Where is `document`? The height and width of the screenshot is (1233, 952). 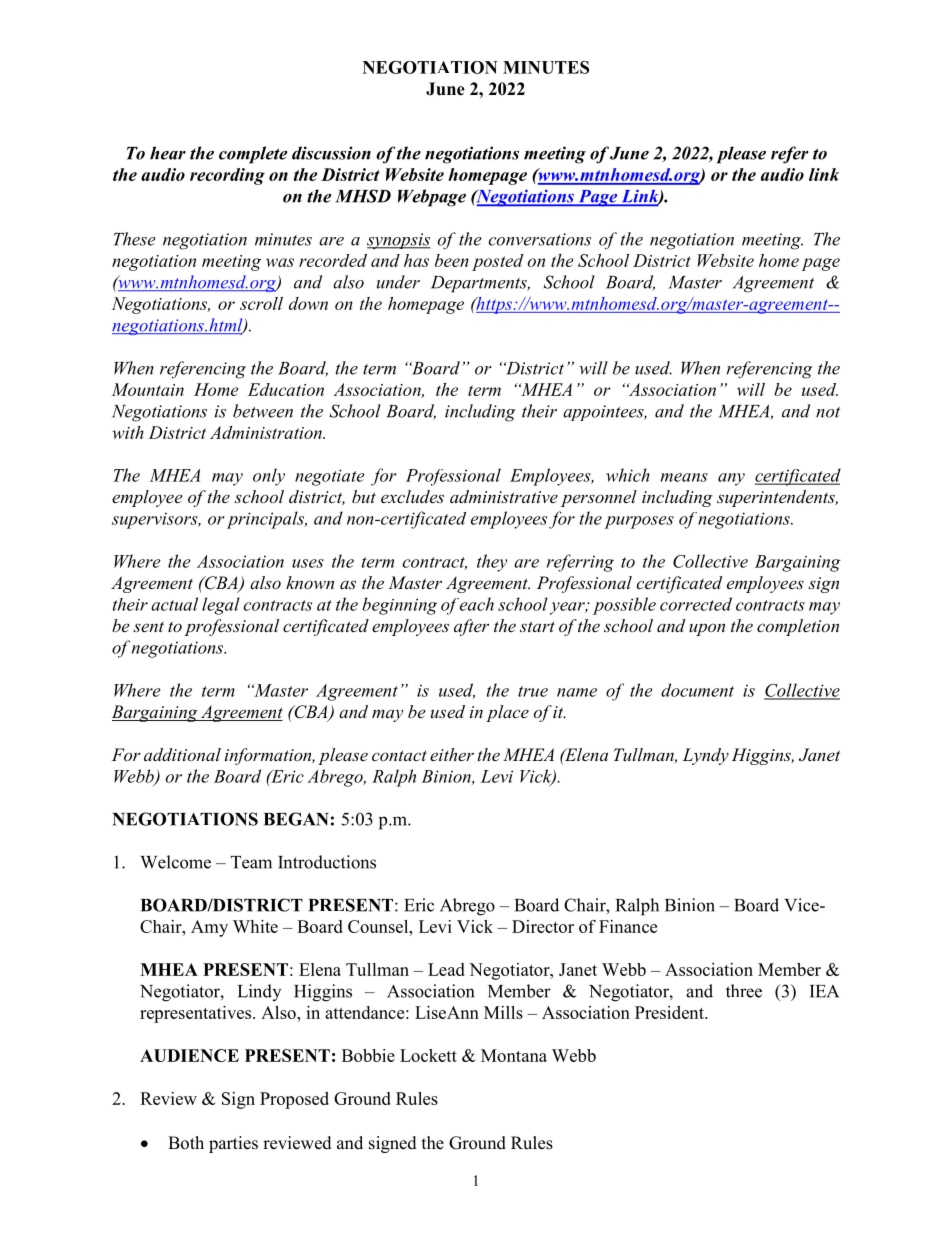 document is located at coordinates (697, 690).
